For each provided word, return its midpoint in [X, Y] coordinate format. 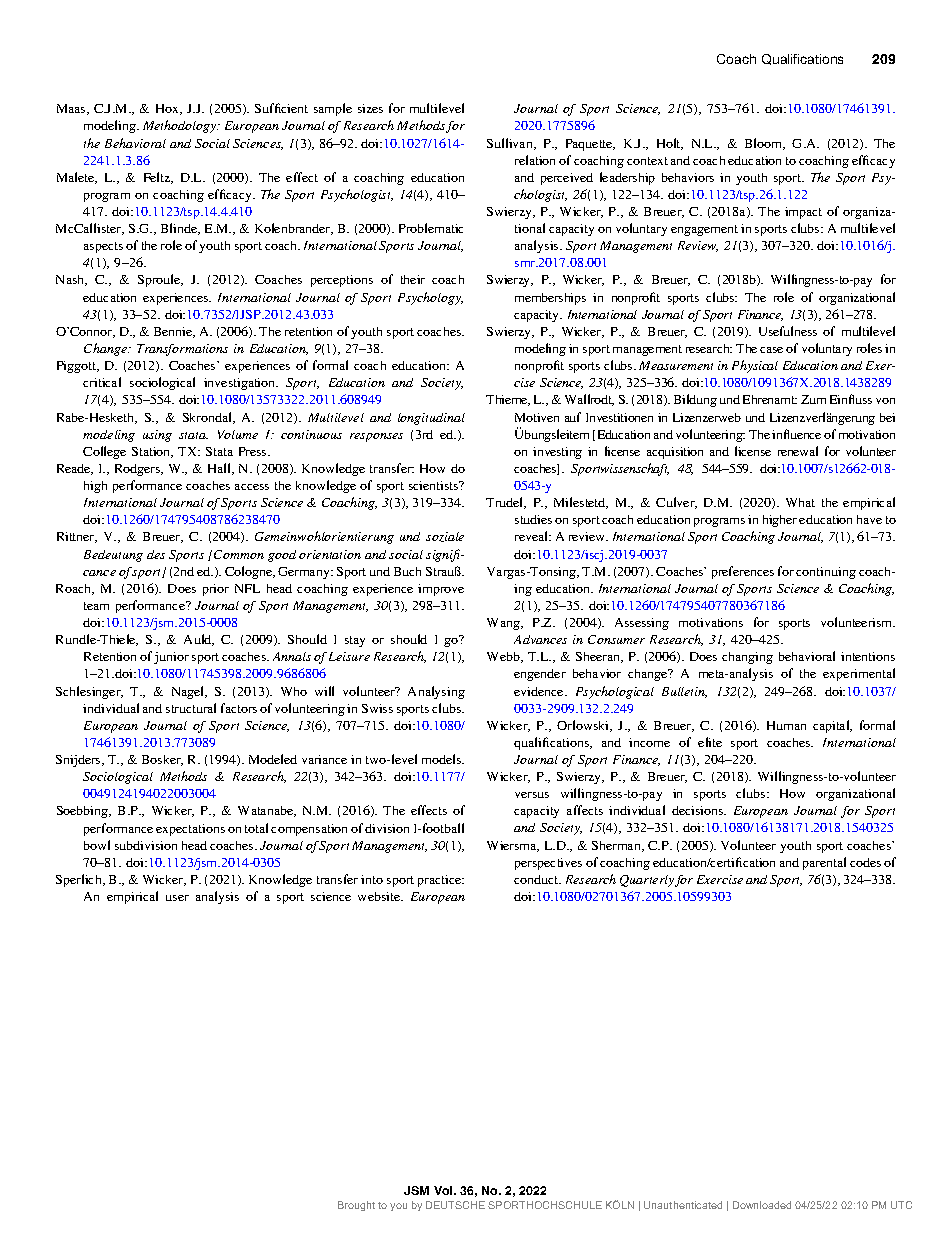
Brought [356, 1206]
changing [747, 658]
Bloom [765, 144]
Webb [504, 657]
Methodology [181, 126]
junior [171, 658]
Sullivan [511, 144]
